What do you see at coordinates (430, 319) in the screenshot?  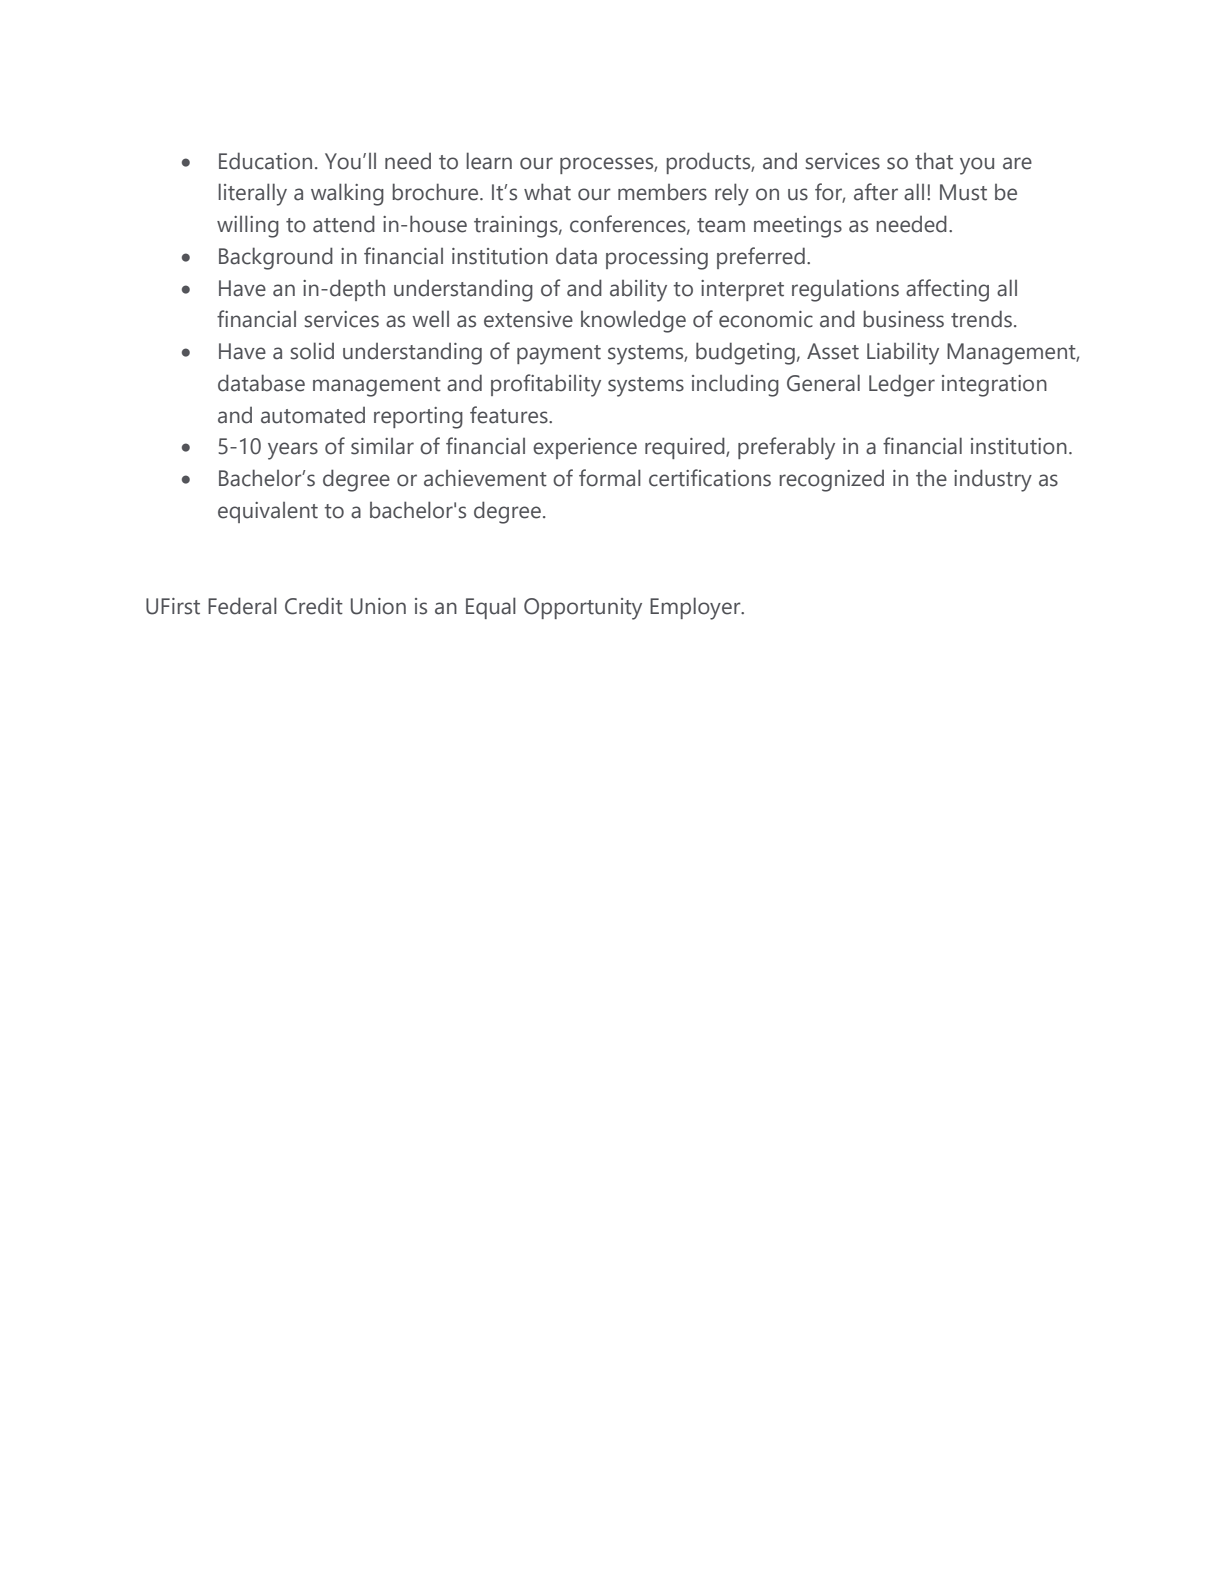 I see `well` at bounding box center [430, 319].
